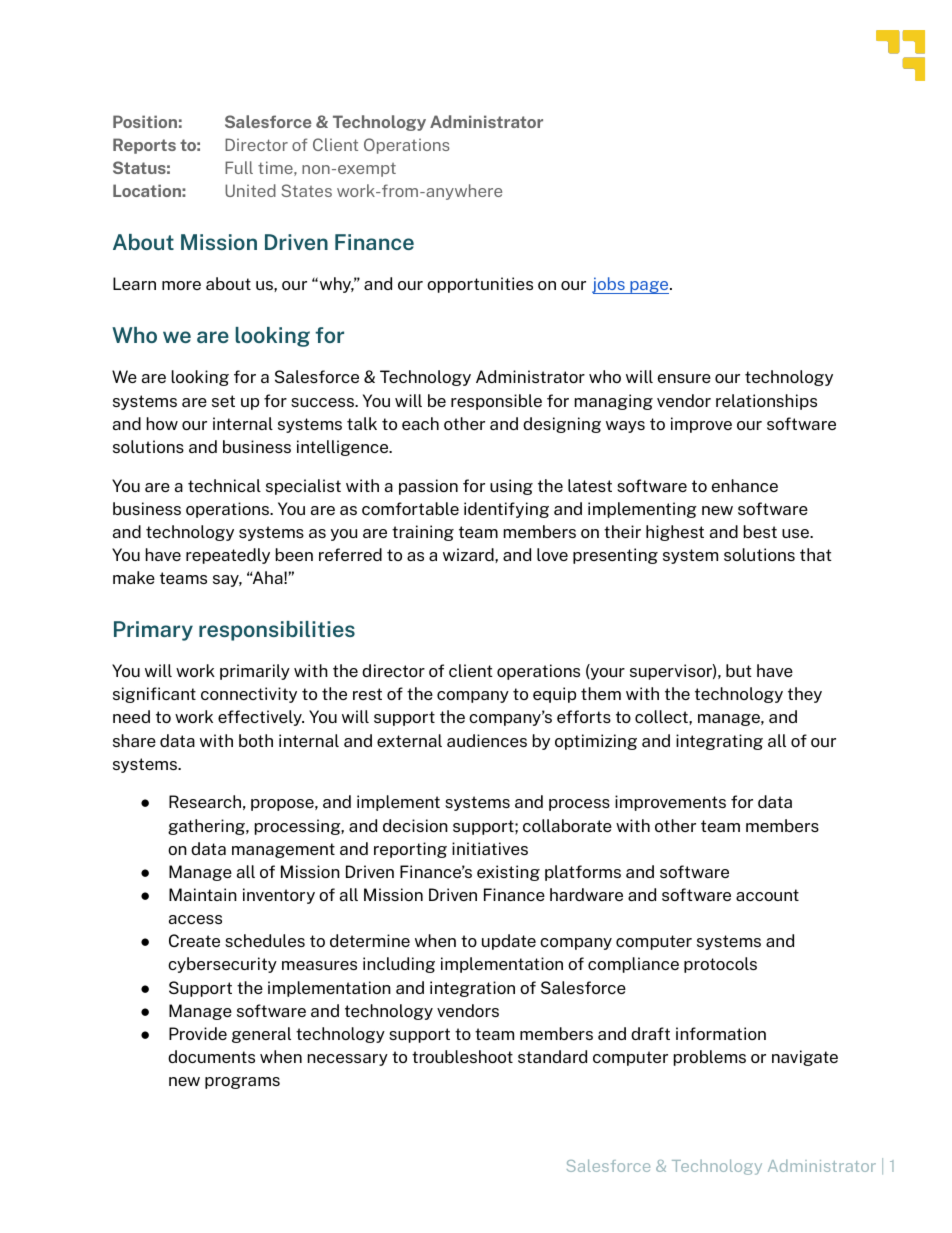  Describe the element at coordinates (211, 1056) in the screenshot. I see `documents` at that location.
